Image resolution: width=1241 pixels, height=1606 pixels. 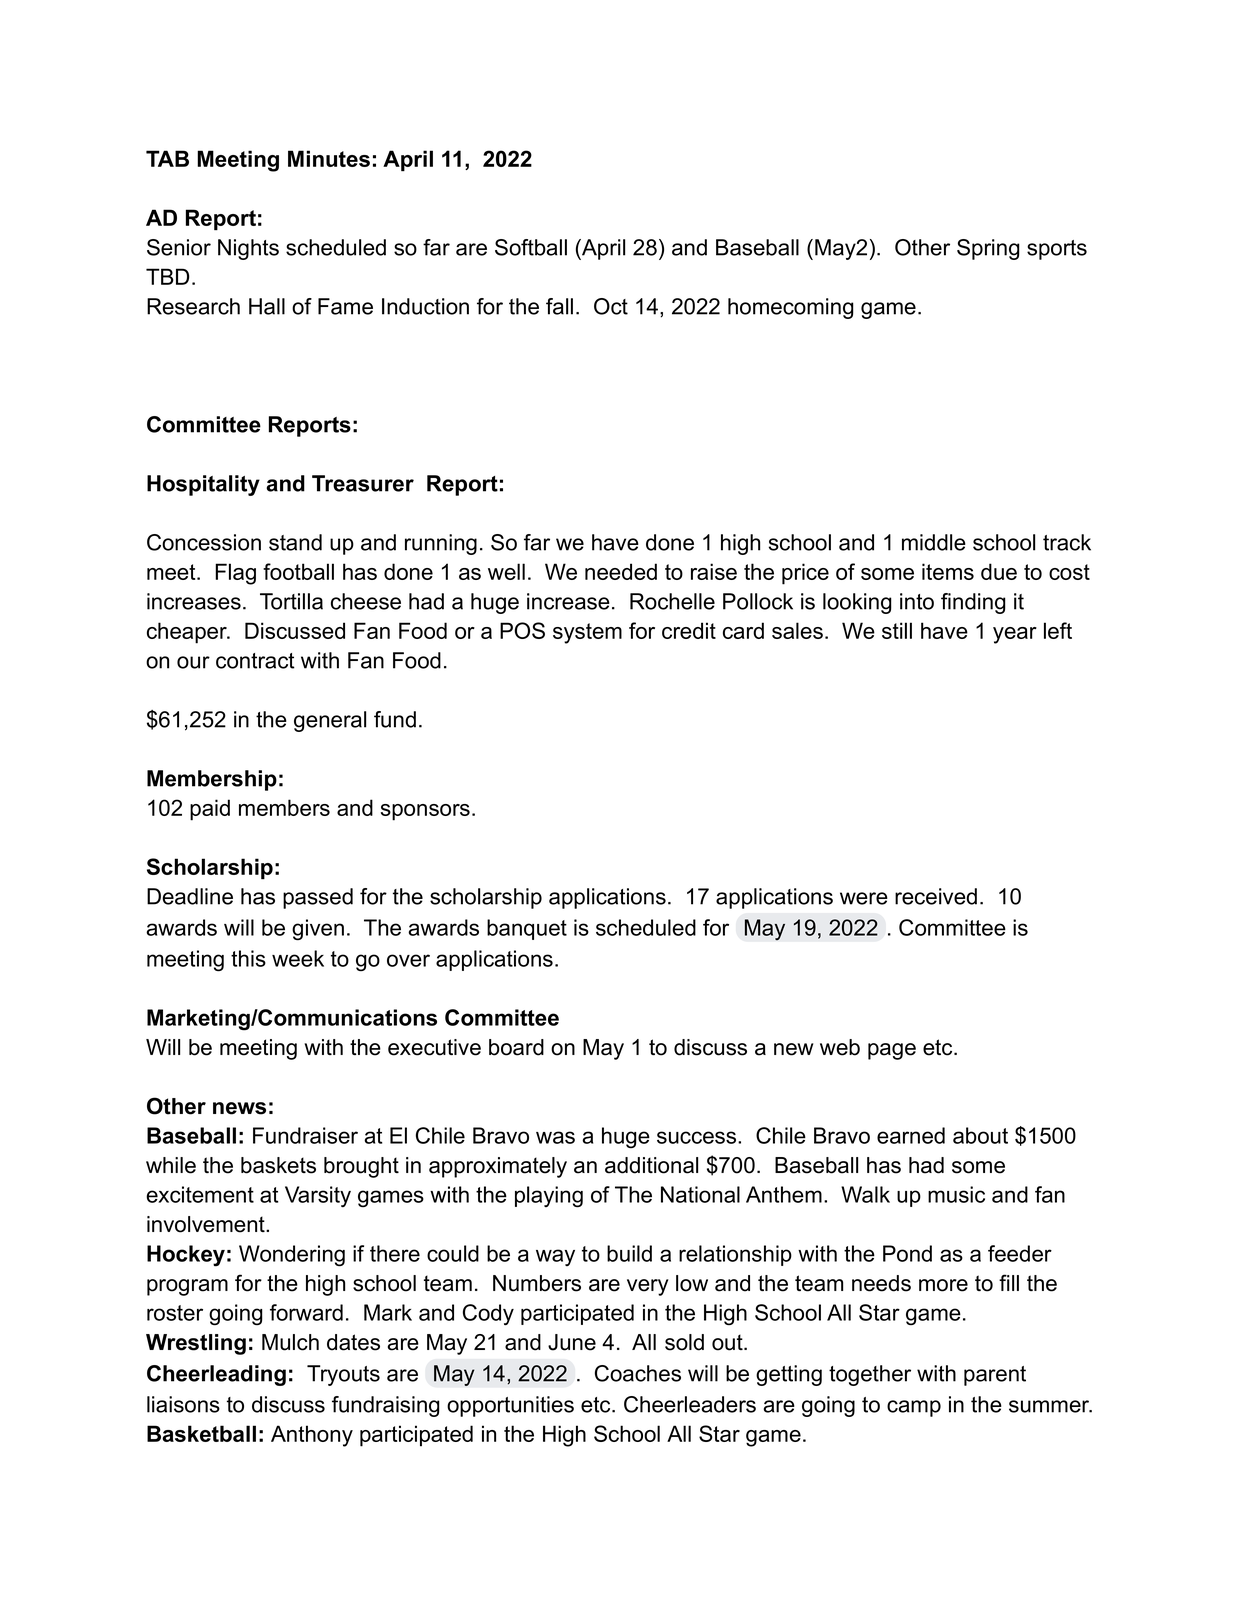 I want to click on sponsors, so click(x=425, y=812).
